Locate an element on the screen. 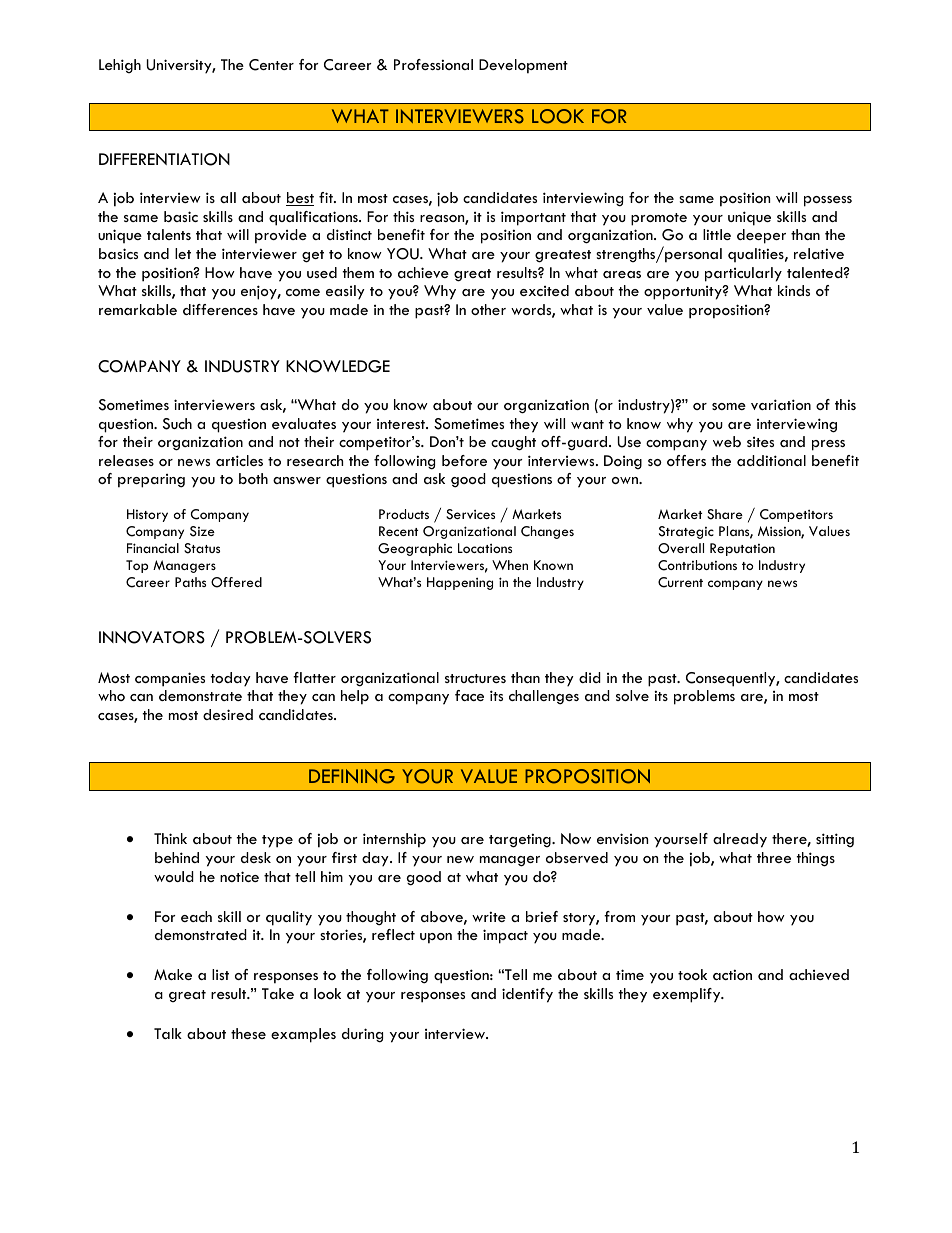 This screenshot has width=952, height=1233. action is located at coordinates (732, 974).
